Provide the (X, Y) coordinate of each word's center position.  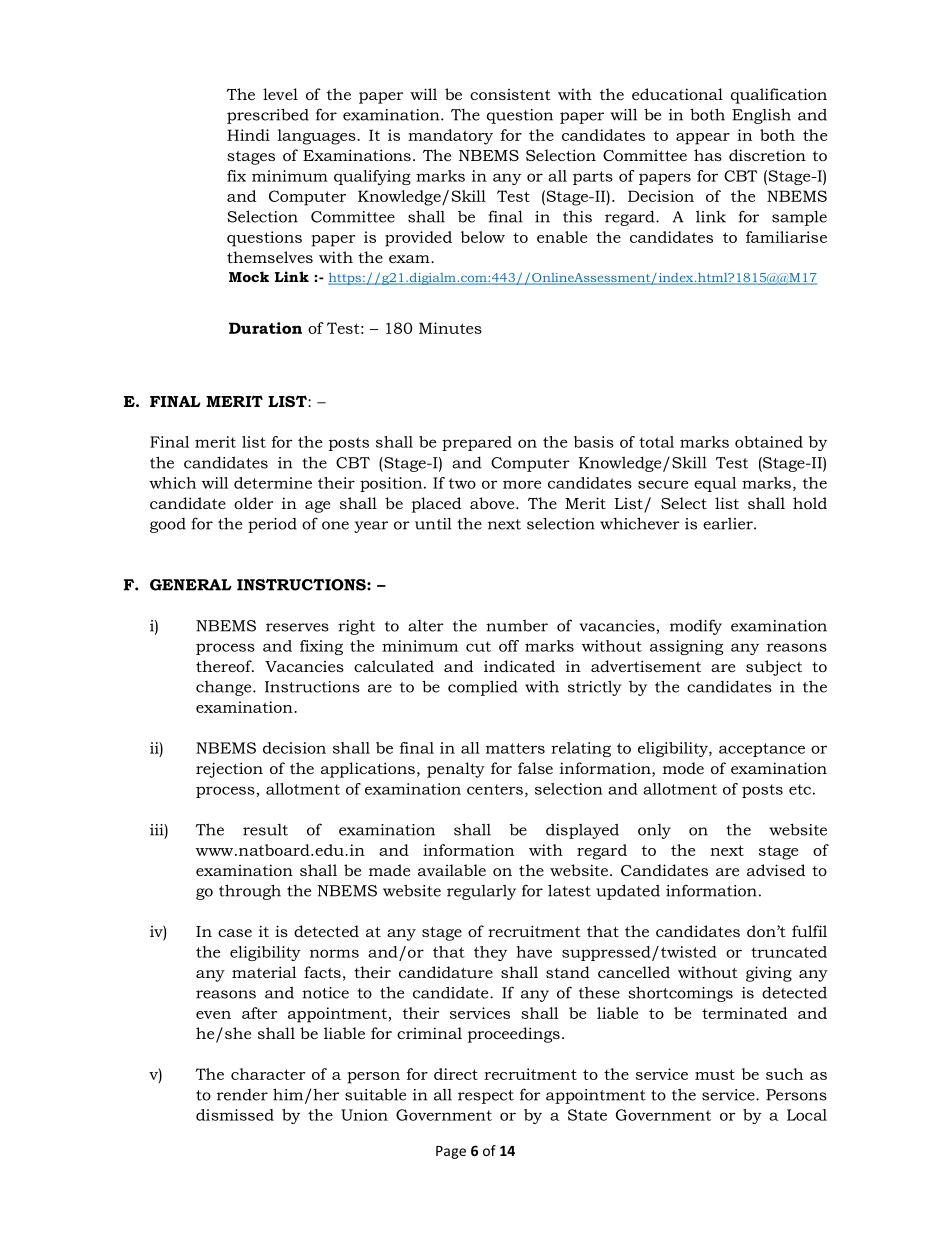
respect (486, 1097)
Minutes (450, 328)
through (250, 892)
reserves (297, 627)
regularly (481, 892)
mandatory (450, 137)
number (517, 626)
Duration (265, 328)
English (761, 116)
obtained (769, 442)
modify (696, 627)
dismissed (235, 1115)
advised (776, 870)
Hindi (248, 135)
